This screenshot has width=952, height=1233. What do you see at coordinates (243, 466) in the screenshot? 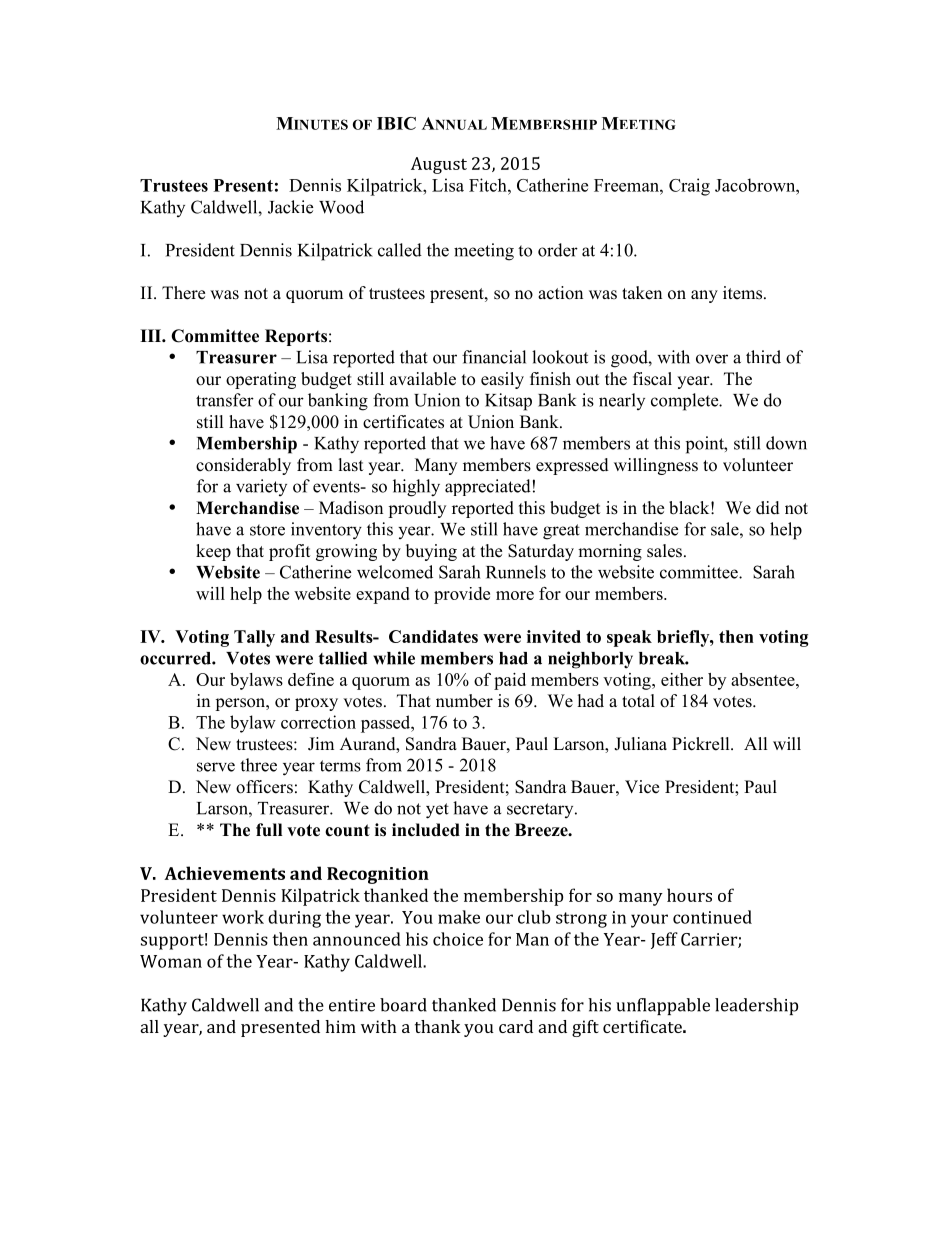
I see `considerably` at bounding box center [243, 466].
